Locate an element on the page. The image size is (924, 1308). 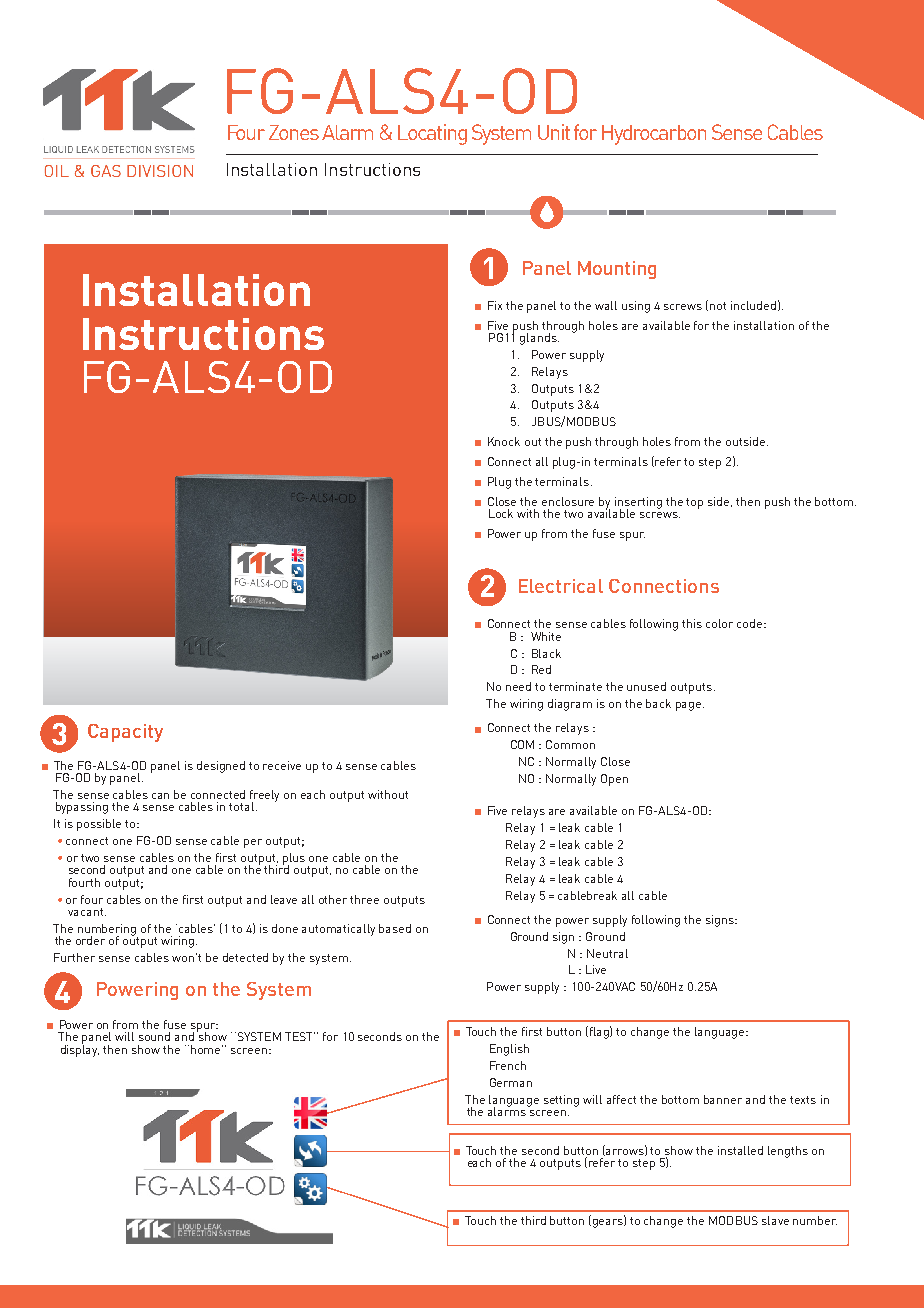
Zones is located at coordinates (294, 132).
